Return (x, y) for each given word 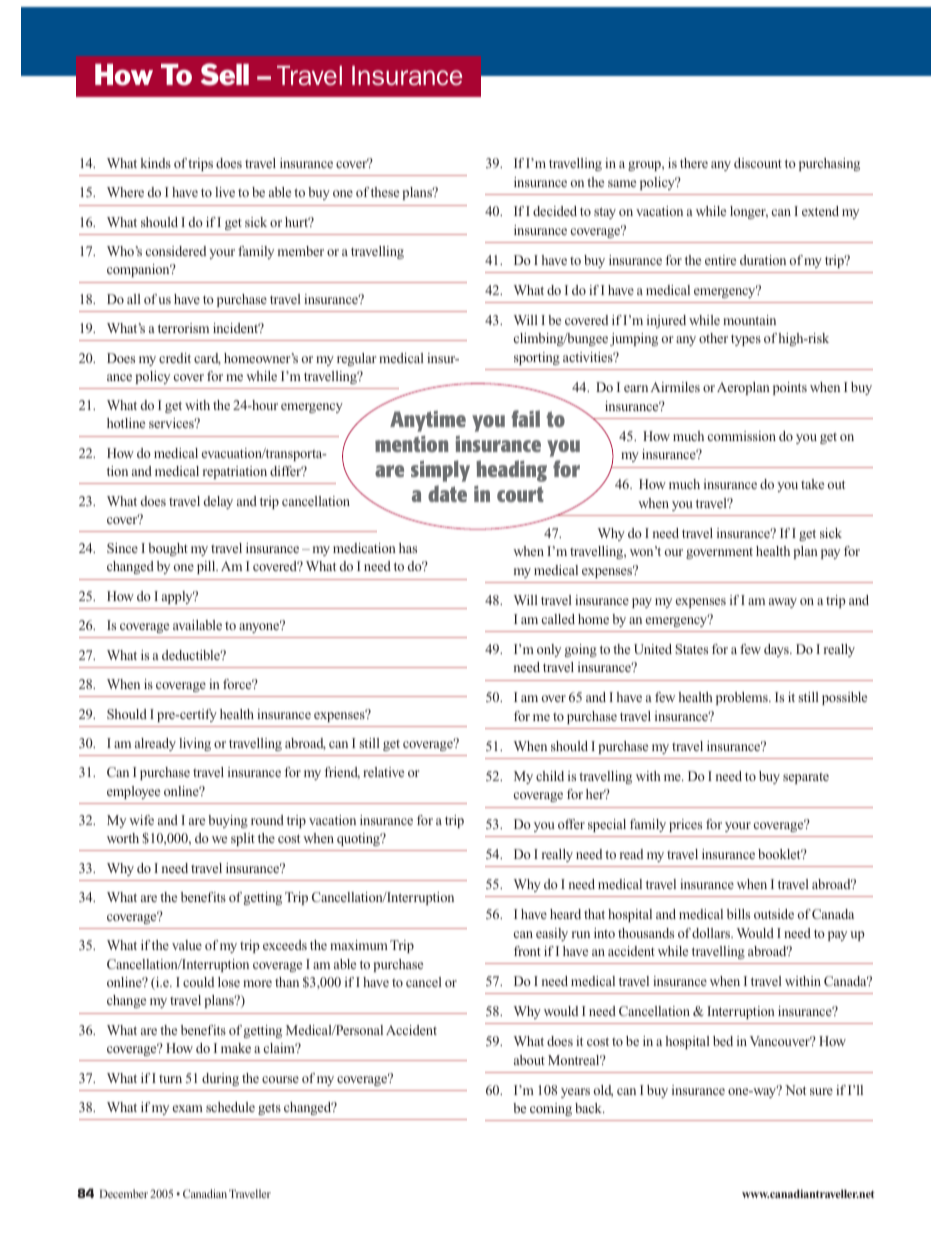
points (790, 388)
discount (758, 163)
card (207, 359)
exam (188, 1108)
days (777, 650)
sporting (537, 358)
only (549, 650)
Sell (225, 74)
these (385, 192)
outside (774, 914)
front (527, 951)
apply (178, 597)
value (187, 945)
